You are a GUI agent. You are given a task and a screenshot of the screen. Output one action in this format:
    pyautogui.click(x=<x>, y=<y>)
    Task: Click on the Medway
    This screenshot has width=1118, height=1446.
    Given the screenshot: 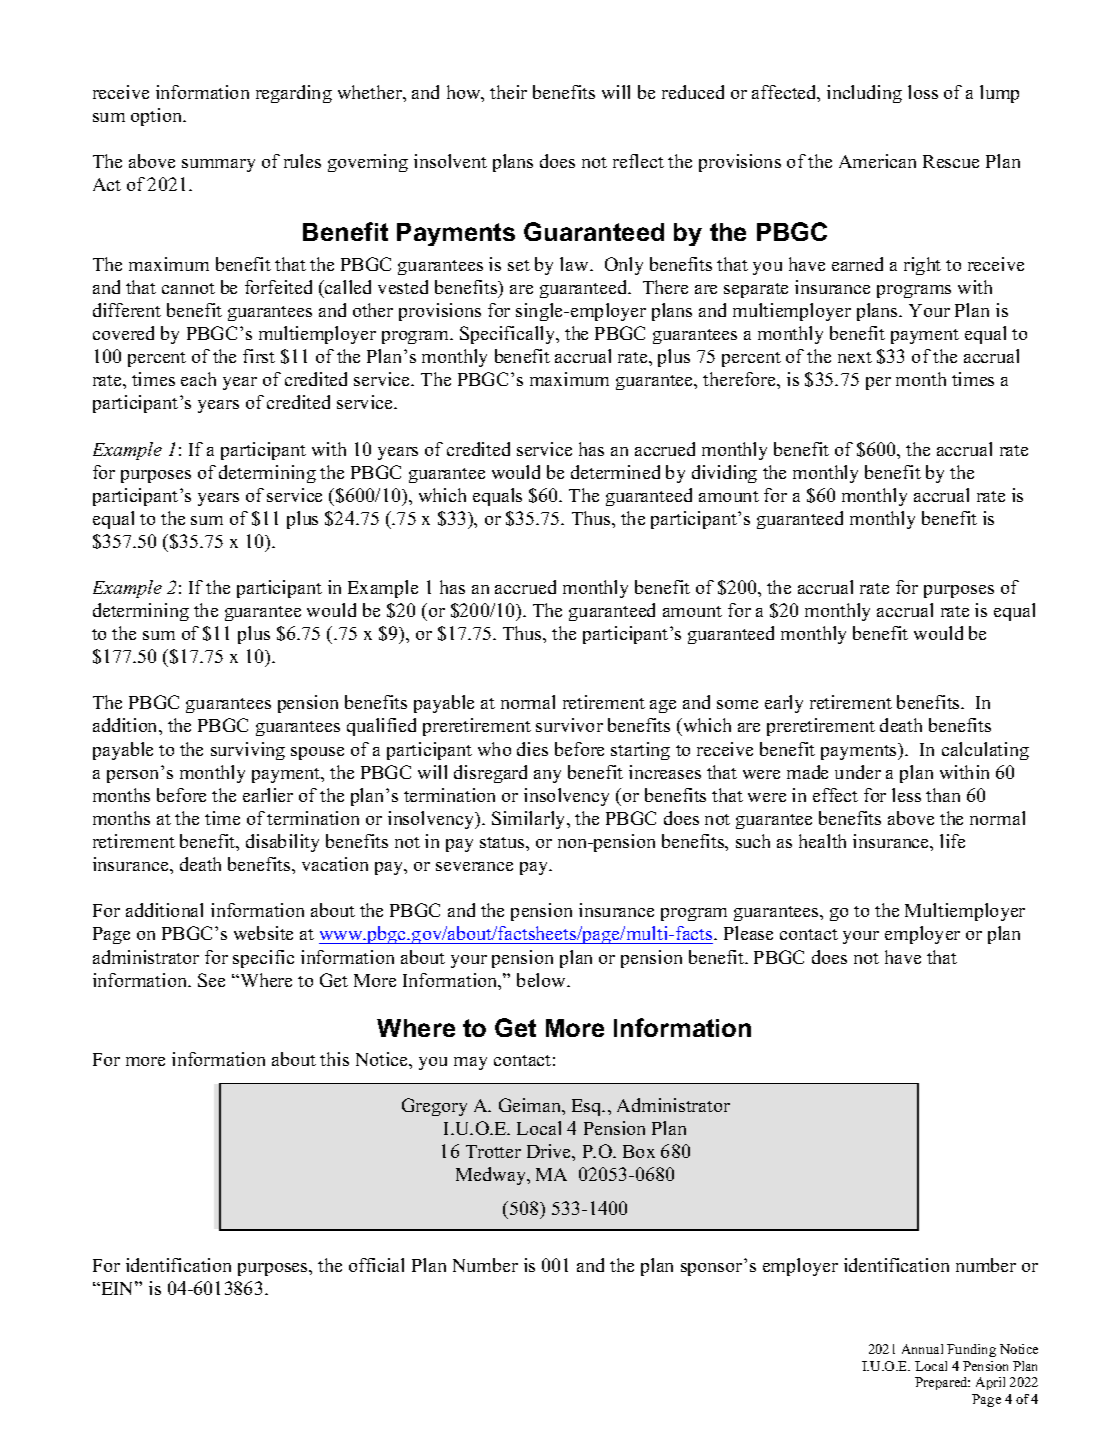 What is the action you would take?
    pyautogui.click(x=492, y=1176)
